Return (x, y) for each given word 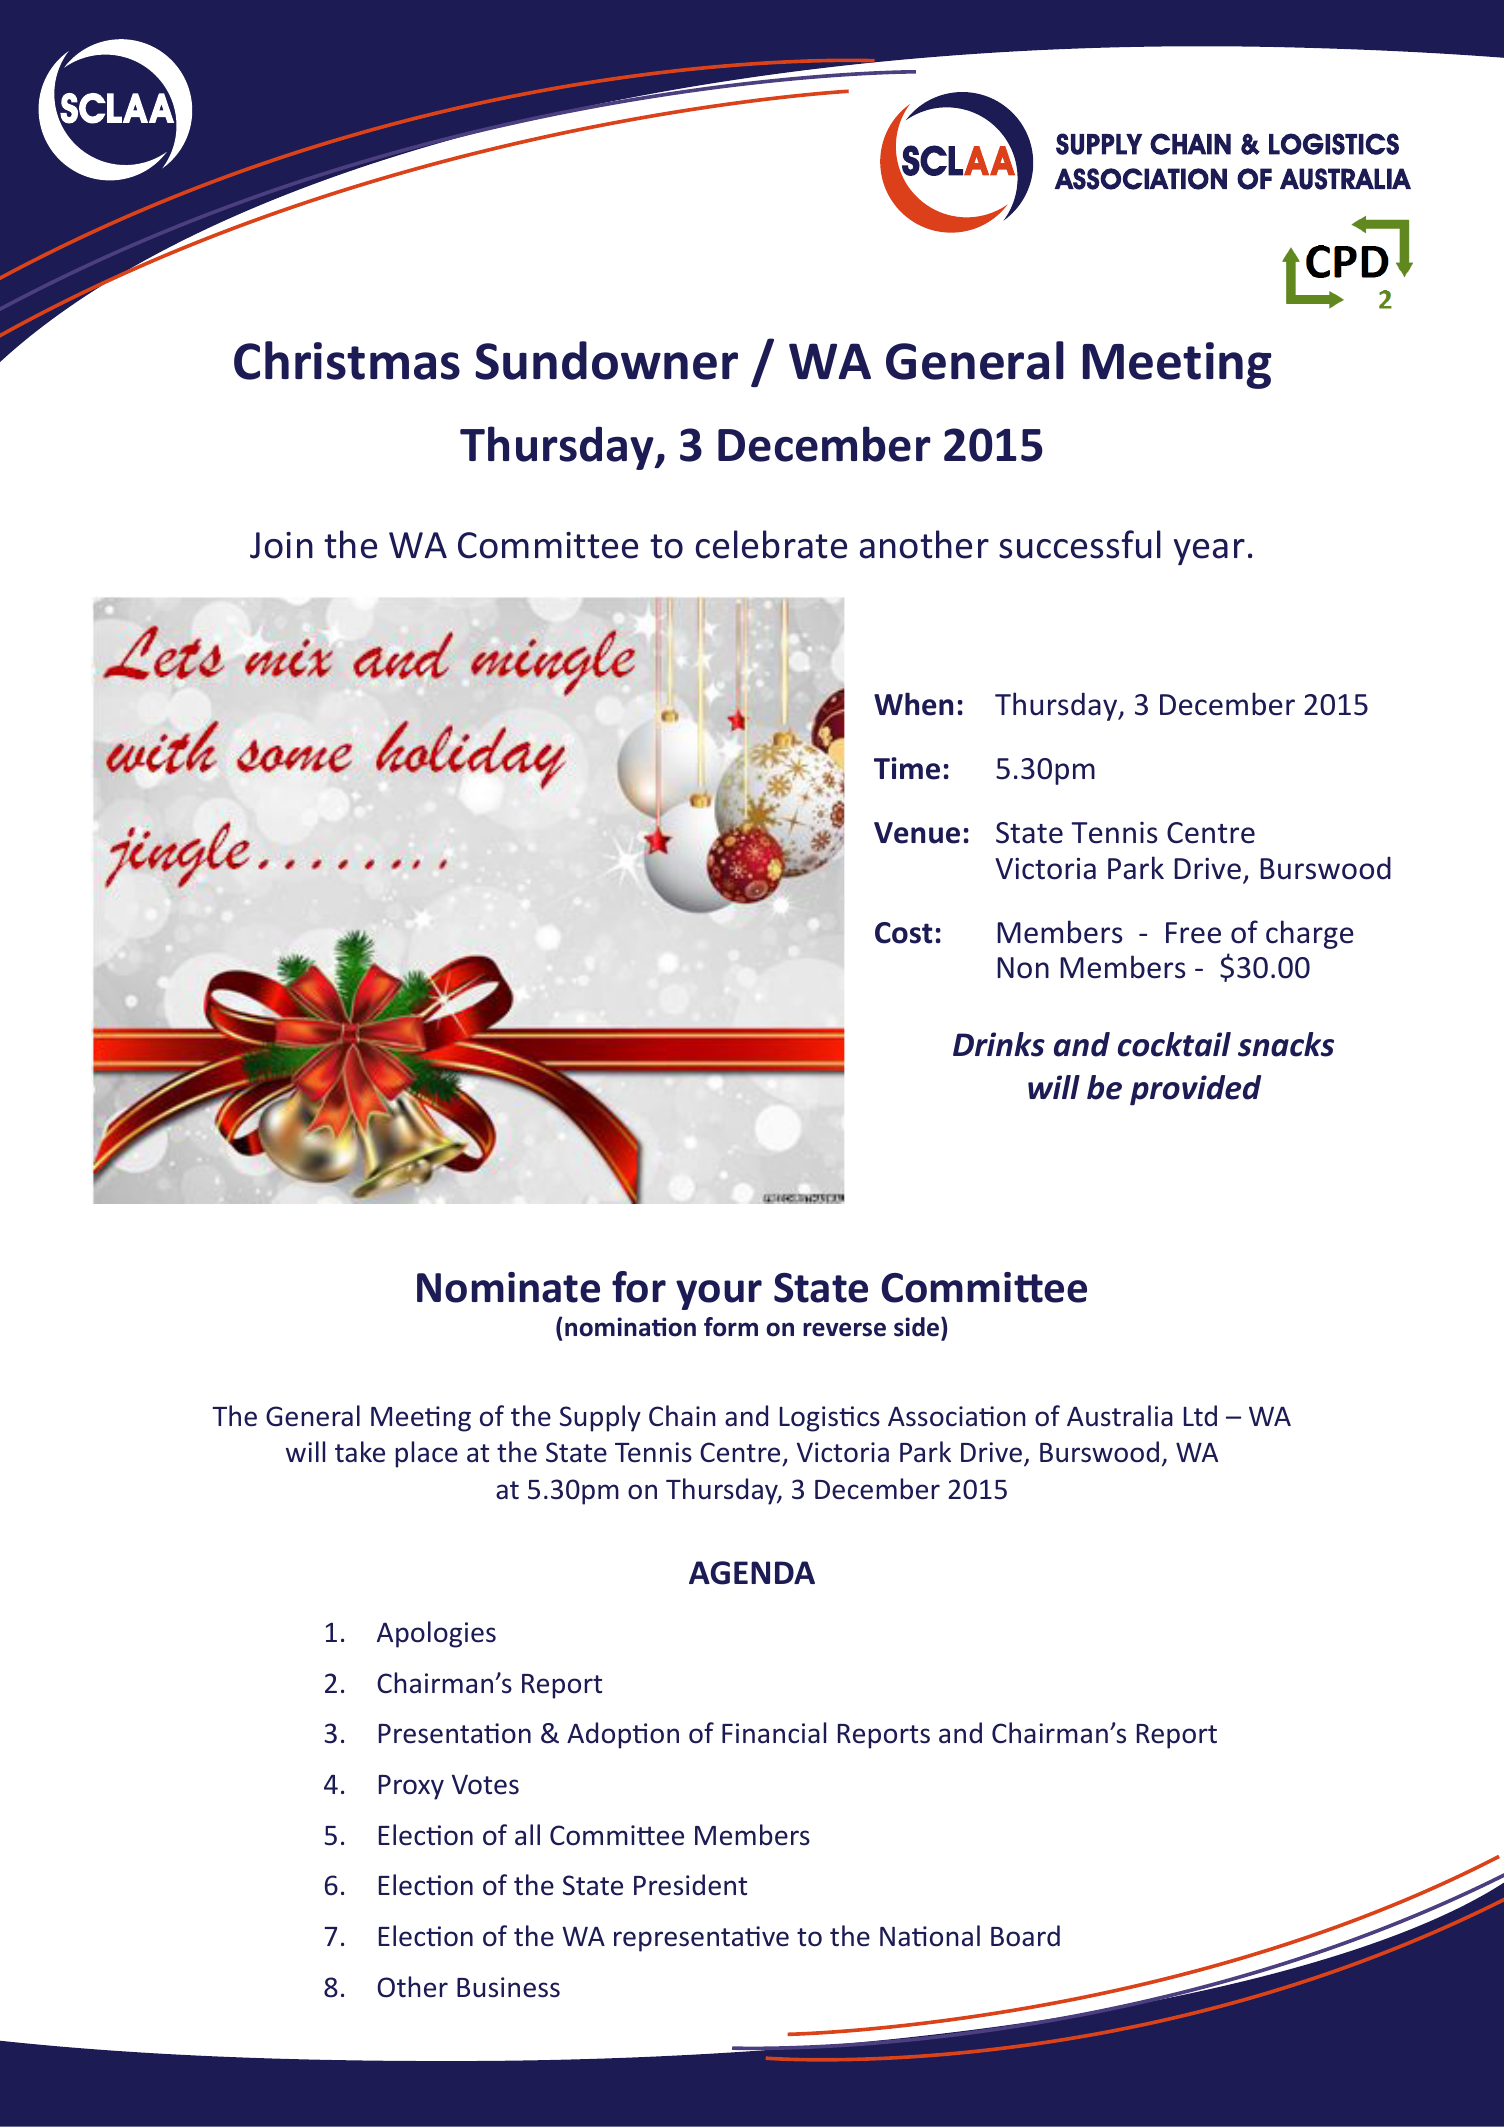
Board (1025, 1936)
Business (508, 1987)
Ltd (1200, 1416)
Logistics (830, 1419)
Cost (903, 933)
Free (1193, 933)
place (426, 1454)
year (1209, 552)
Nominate (508, 1287)
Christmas (347, 360)
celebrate (771, 544)
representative (701, 1939)
